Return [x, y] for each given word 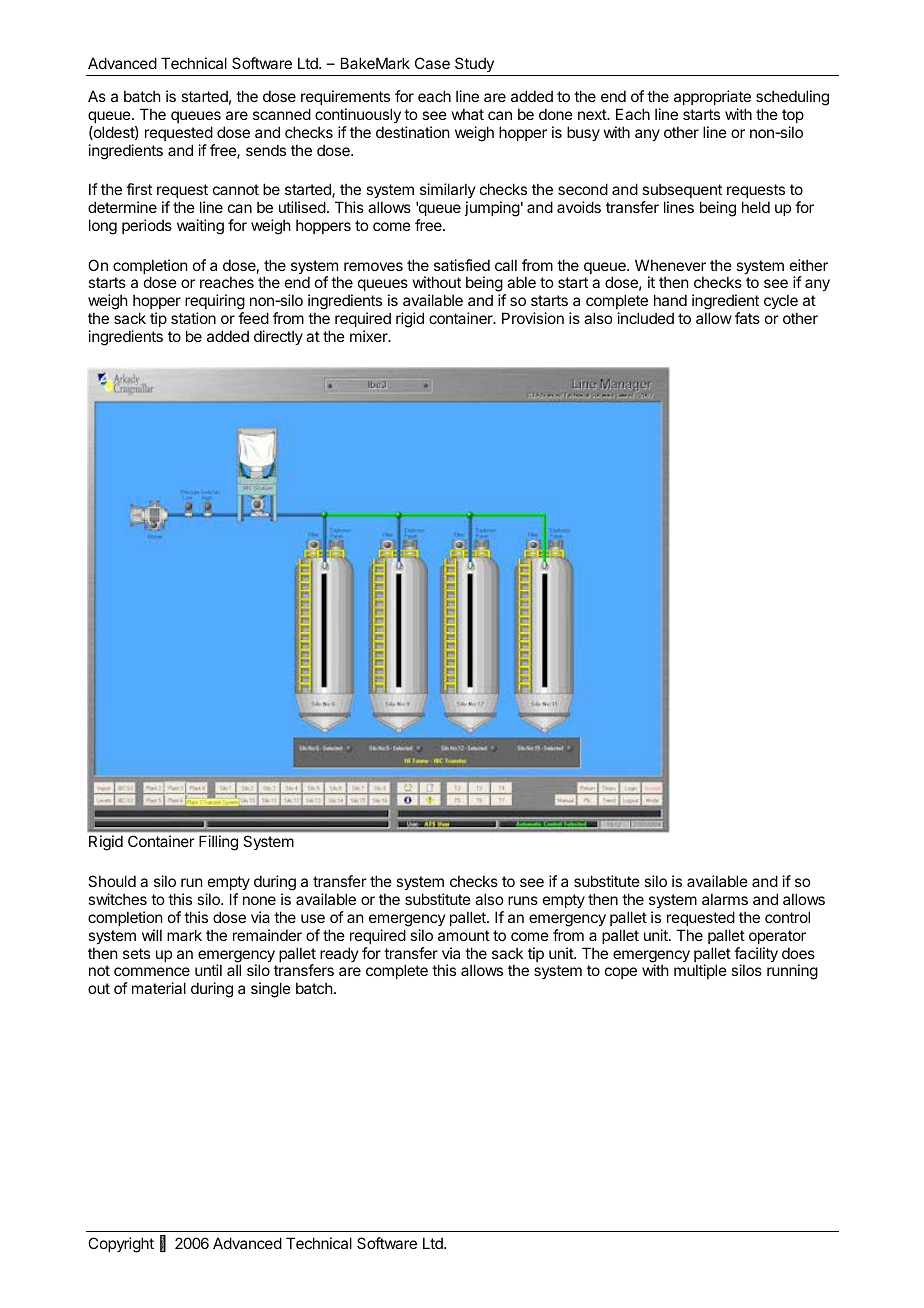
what [468, 114]
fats [747, 318]
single [271, 990]
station [193, 318]
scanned [282, 114]
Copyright [121, 1245]
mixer [370, 336]
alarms [725, 899]
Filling [218, 843]
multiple [700, 971]
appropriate [712, 97]
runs [523, 900]
